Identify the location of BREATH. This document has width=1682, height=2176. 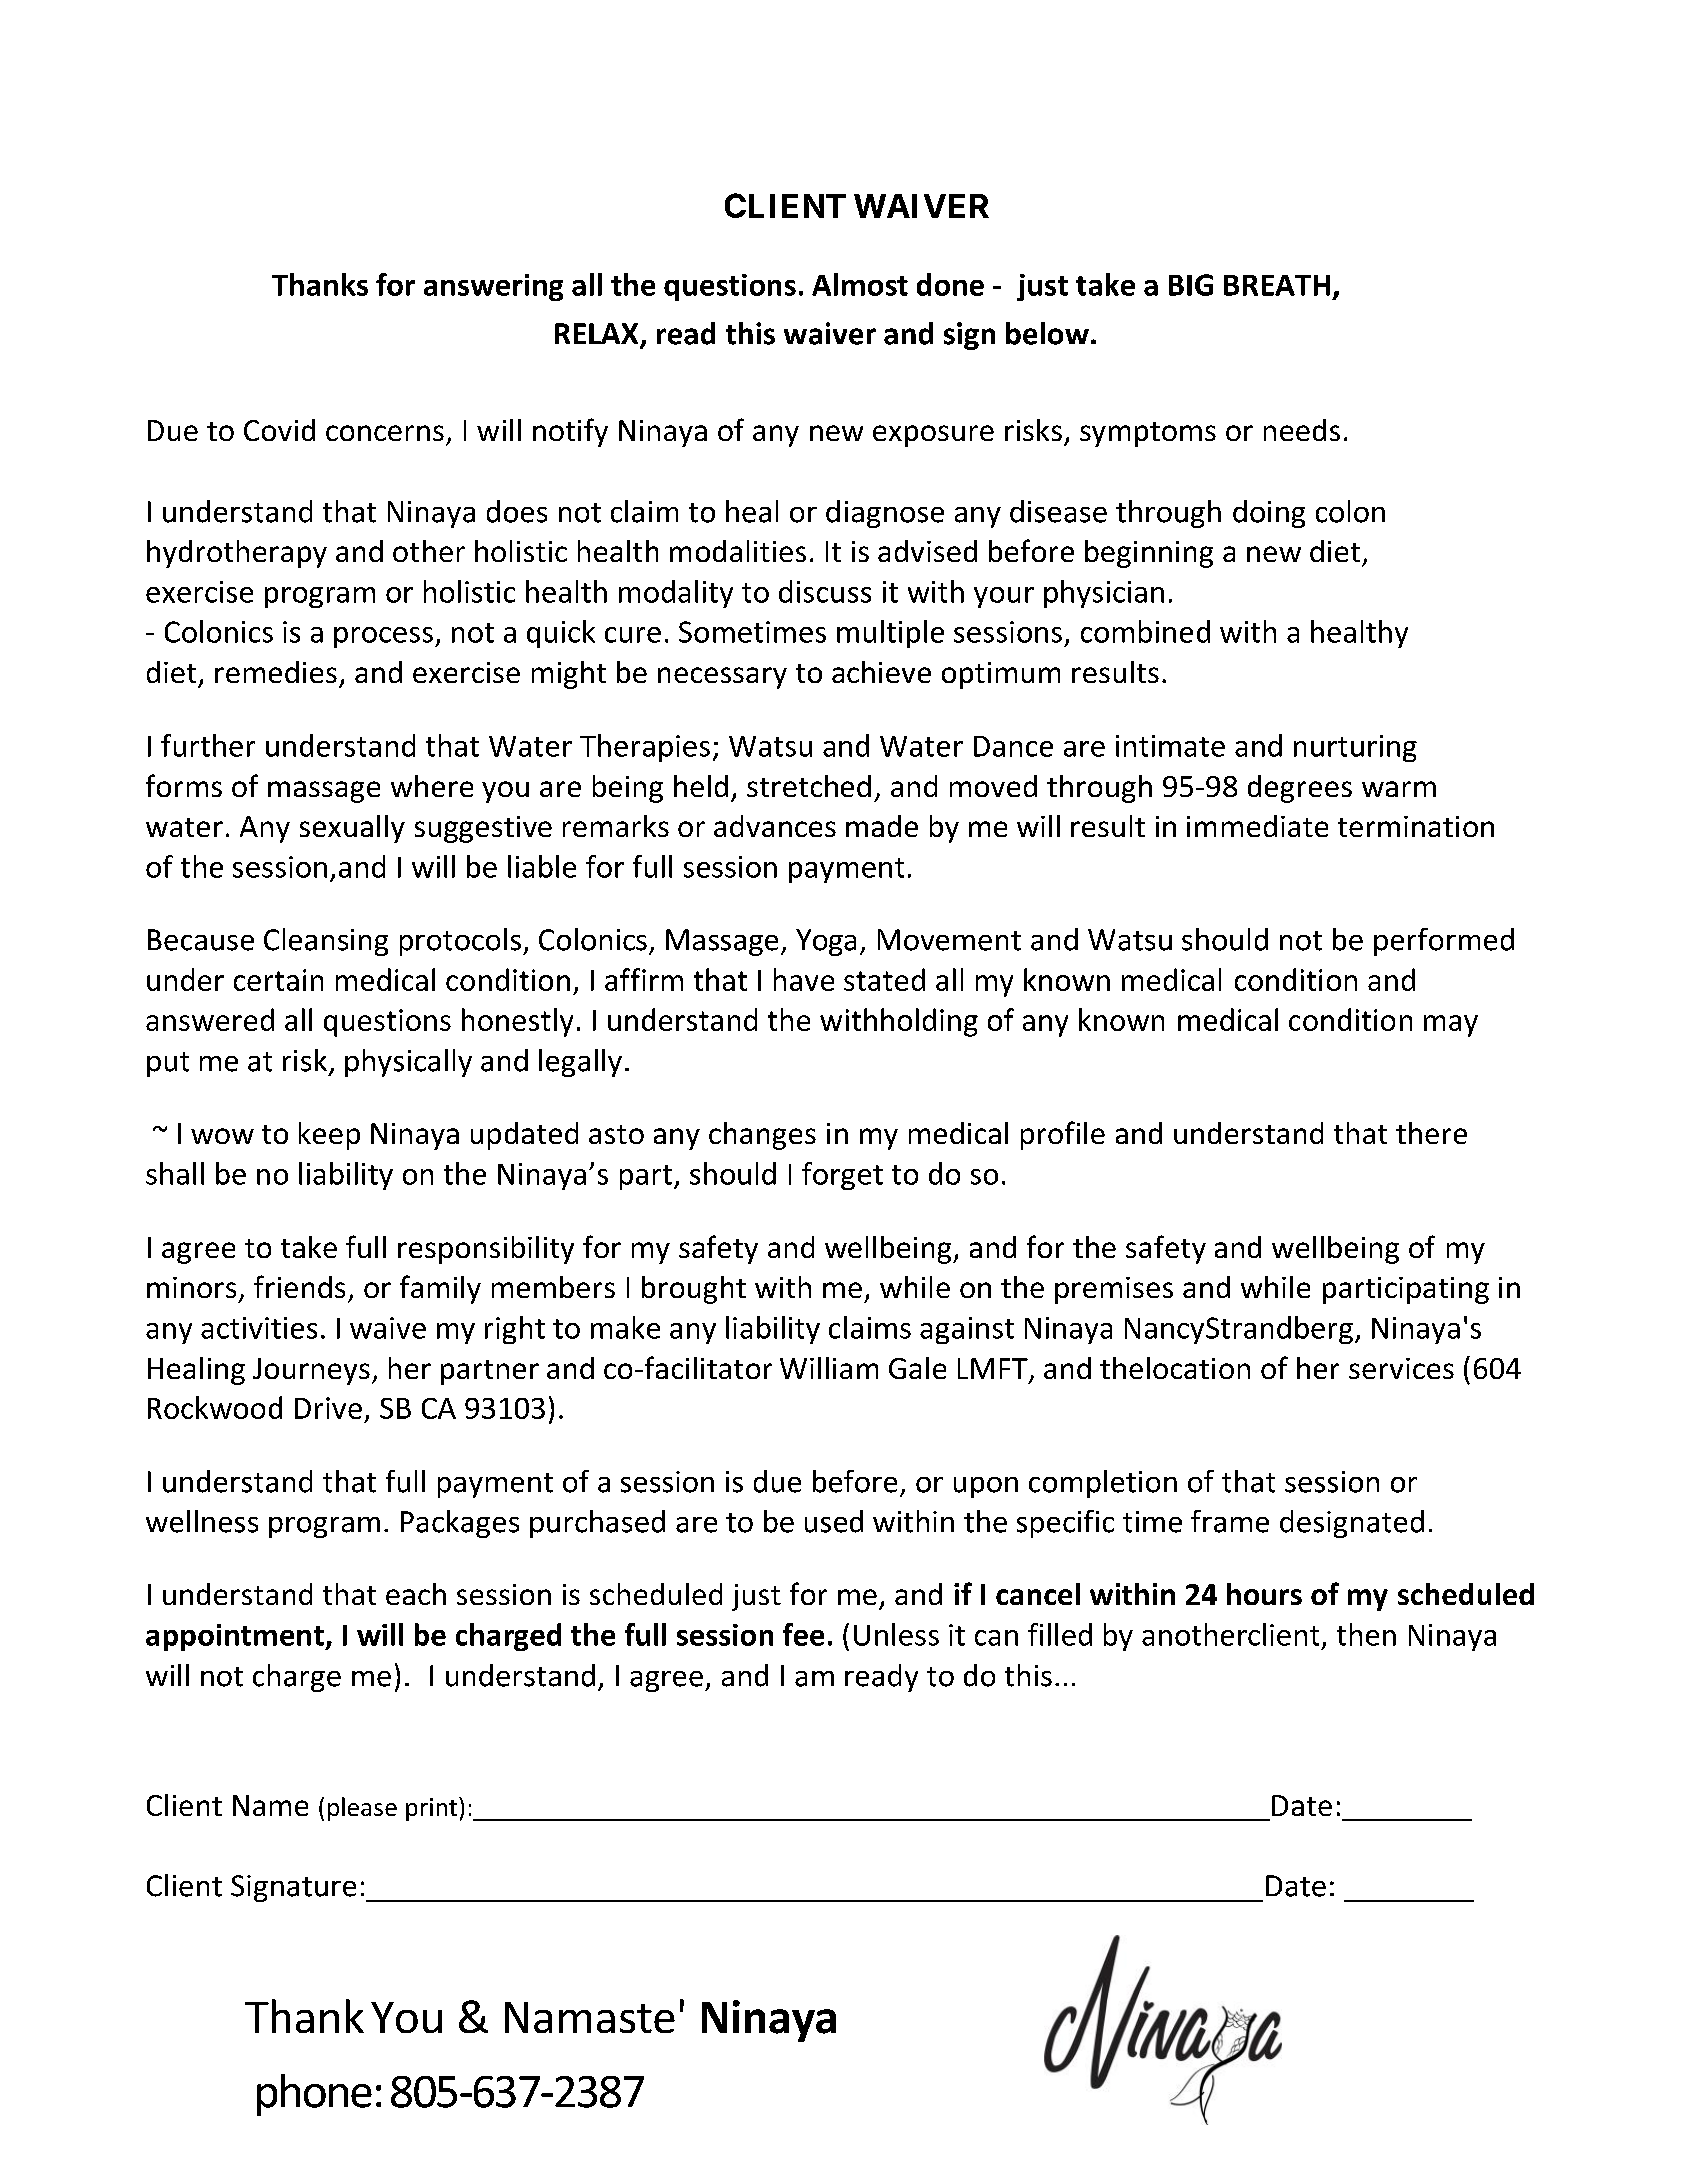
(1277, 285).
